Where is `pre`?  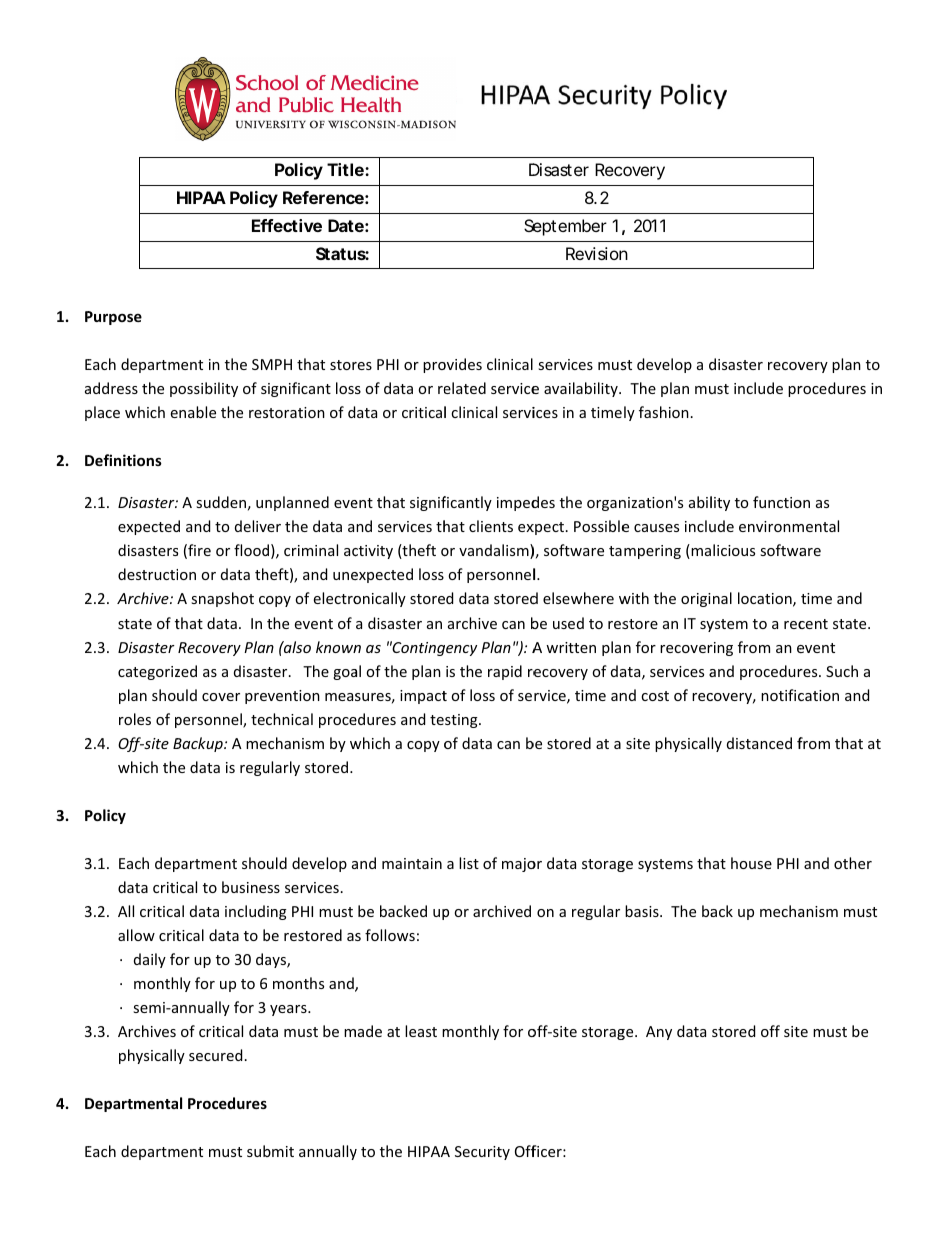 pre is located at coordinates (256, 698).
